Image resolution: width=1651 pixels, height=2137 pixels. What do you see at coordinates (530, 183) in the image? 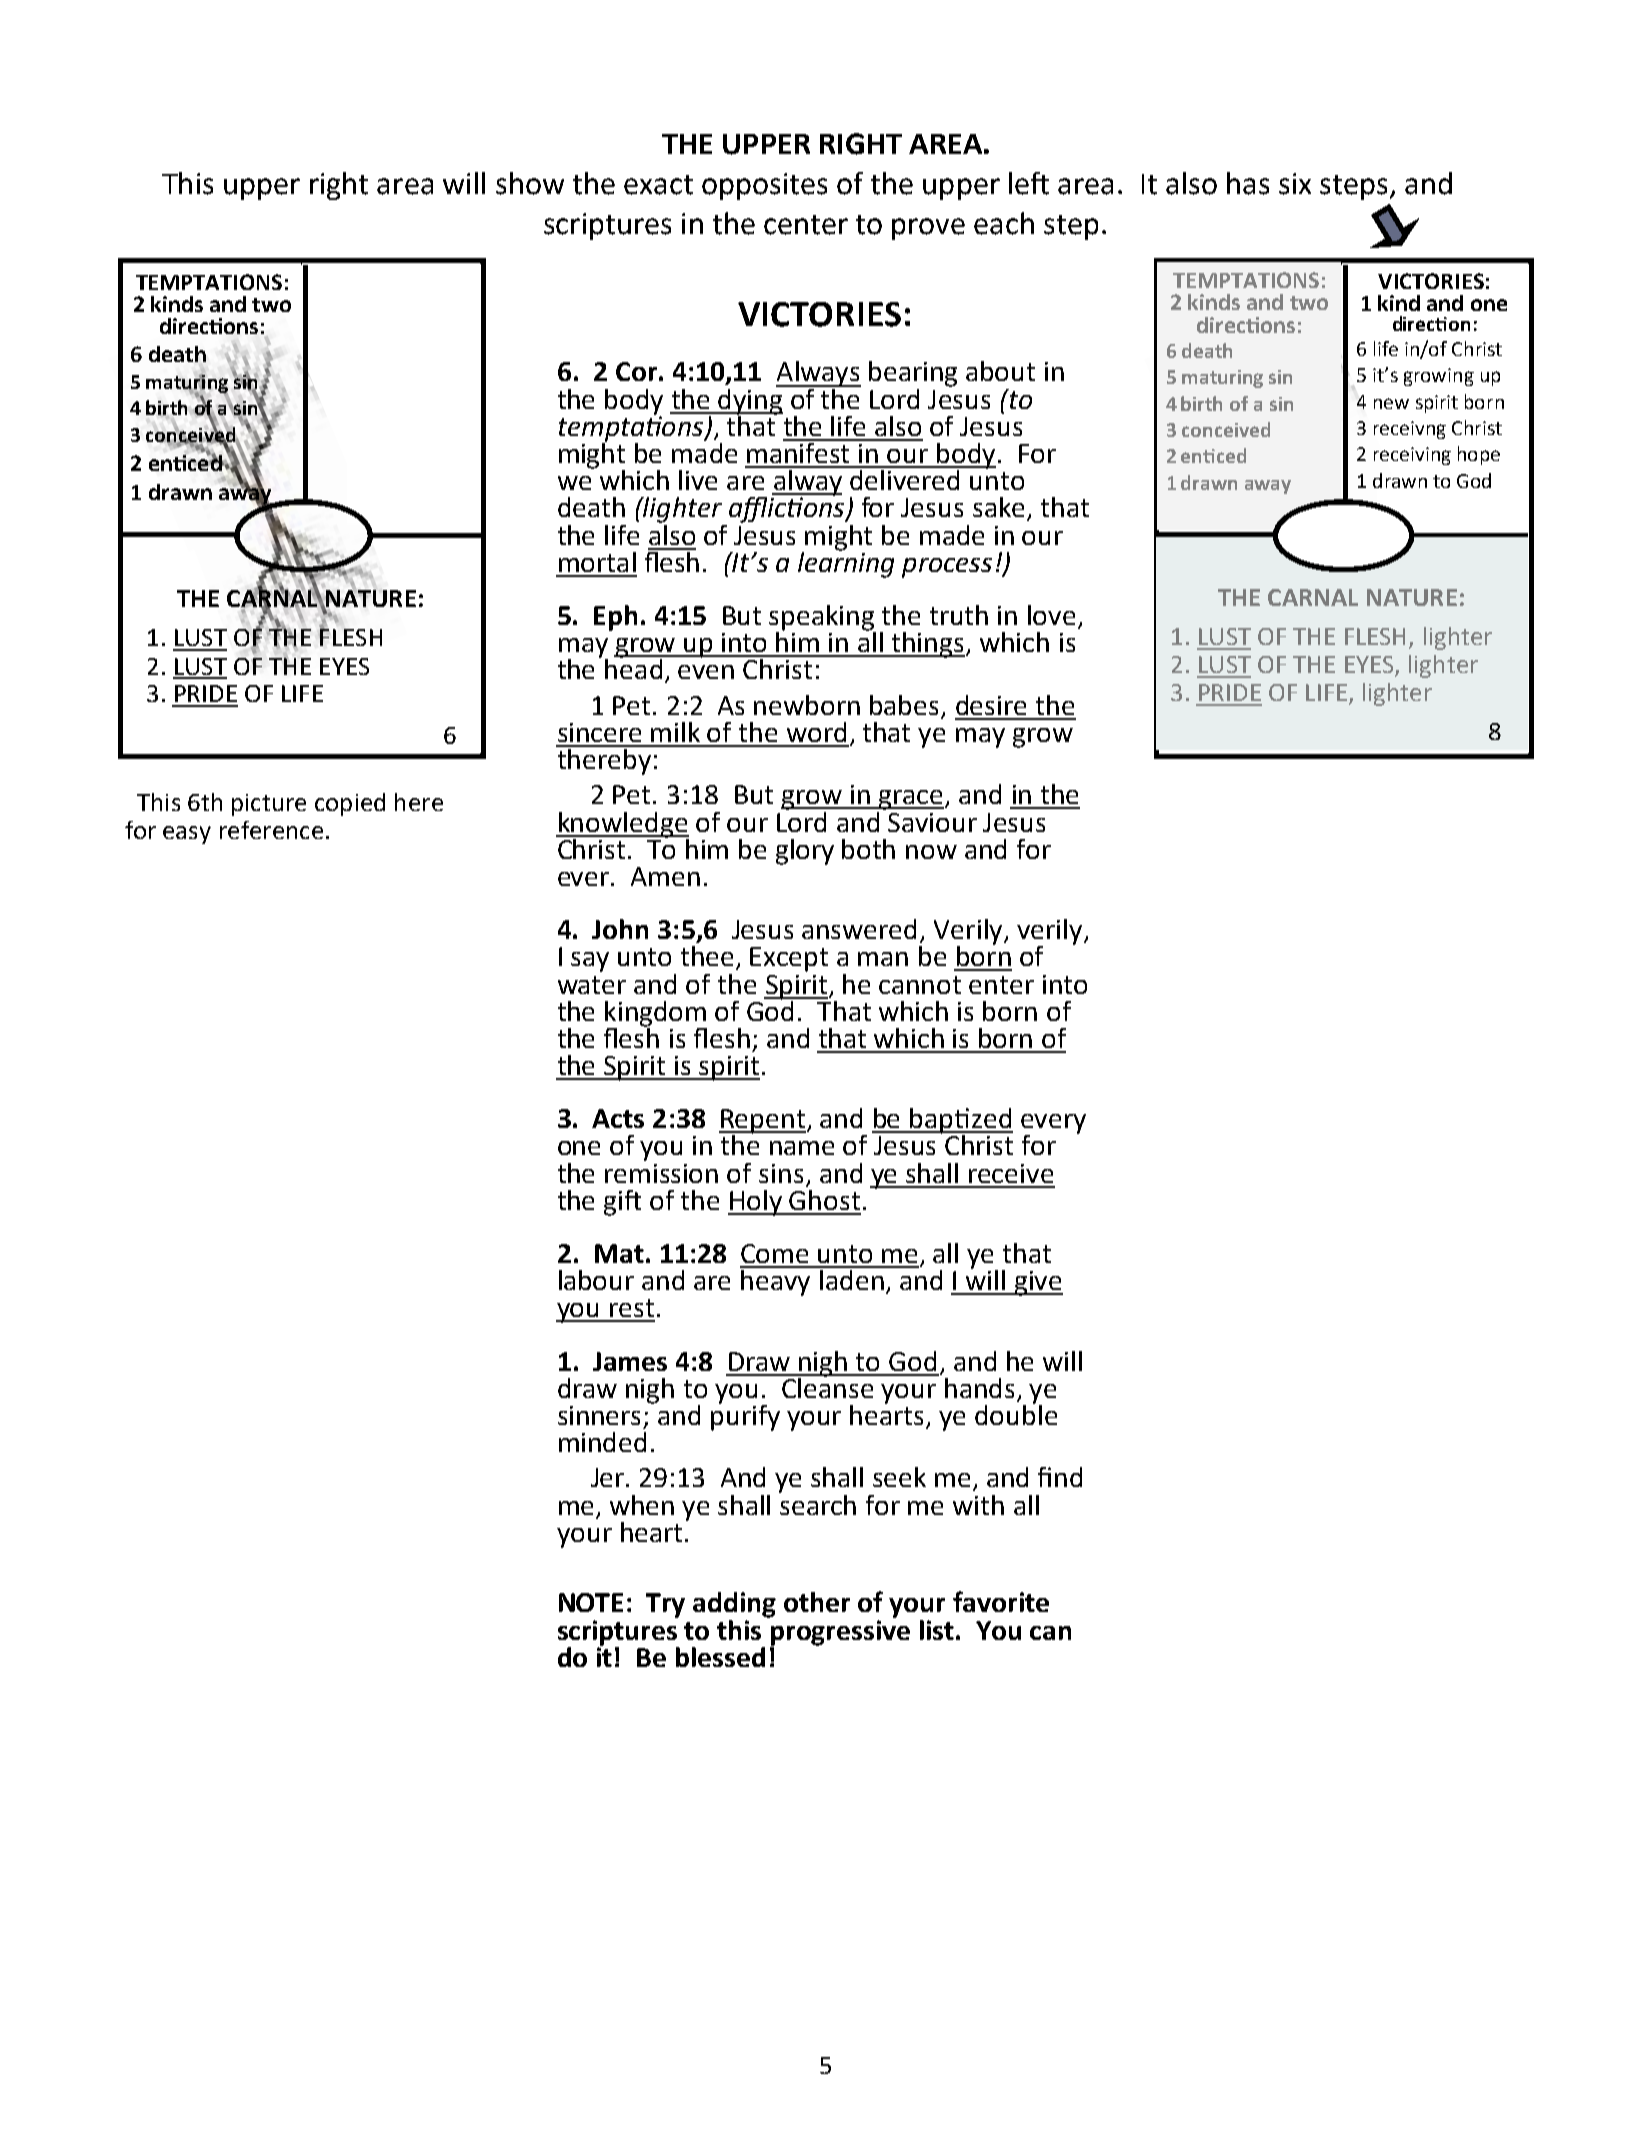
I see `show` at bounding box center [530, 183].
